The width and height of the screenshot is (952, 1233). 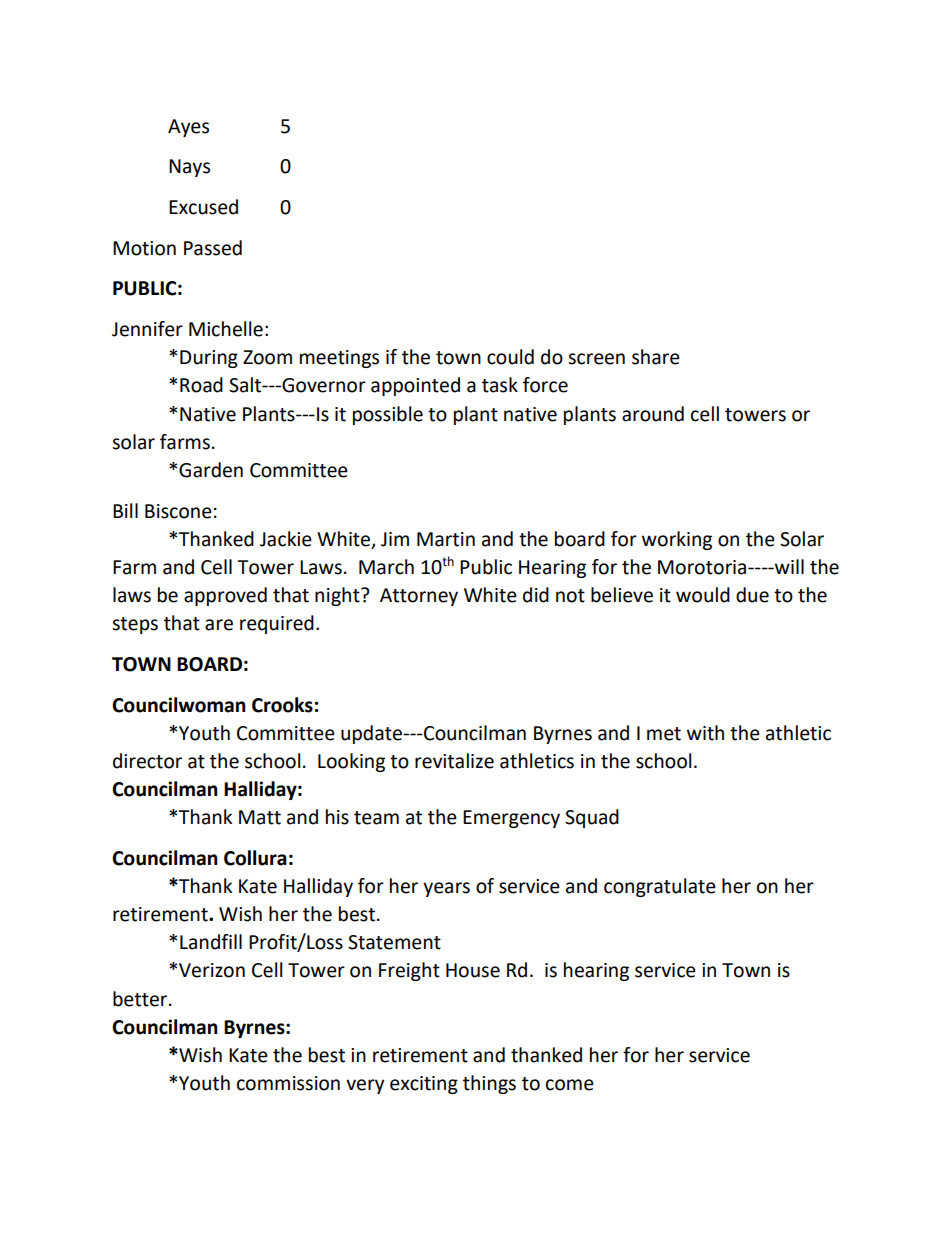 What do you see at coordinates (282, 705) in the screenshot?
I see `Crooks` at bounding box center [282, 705].
